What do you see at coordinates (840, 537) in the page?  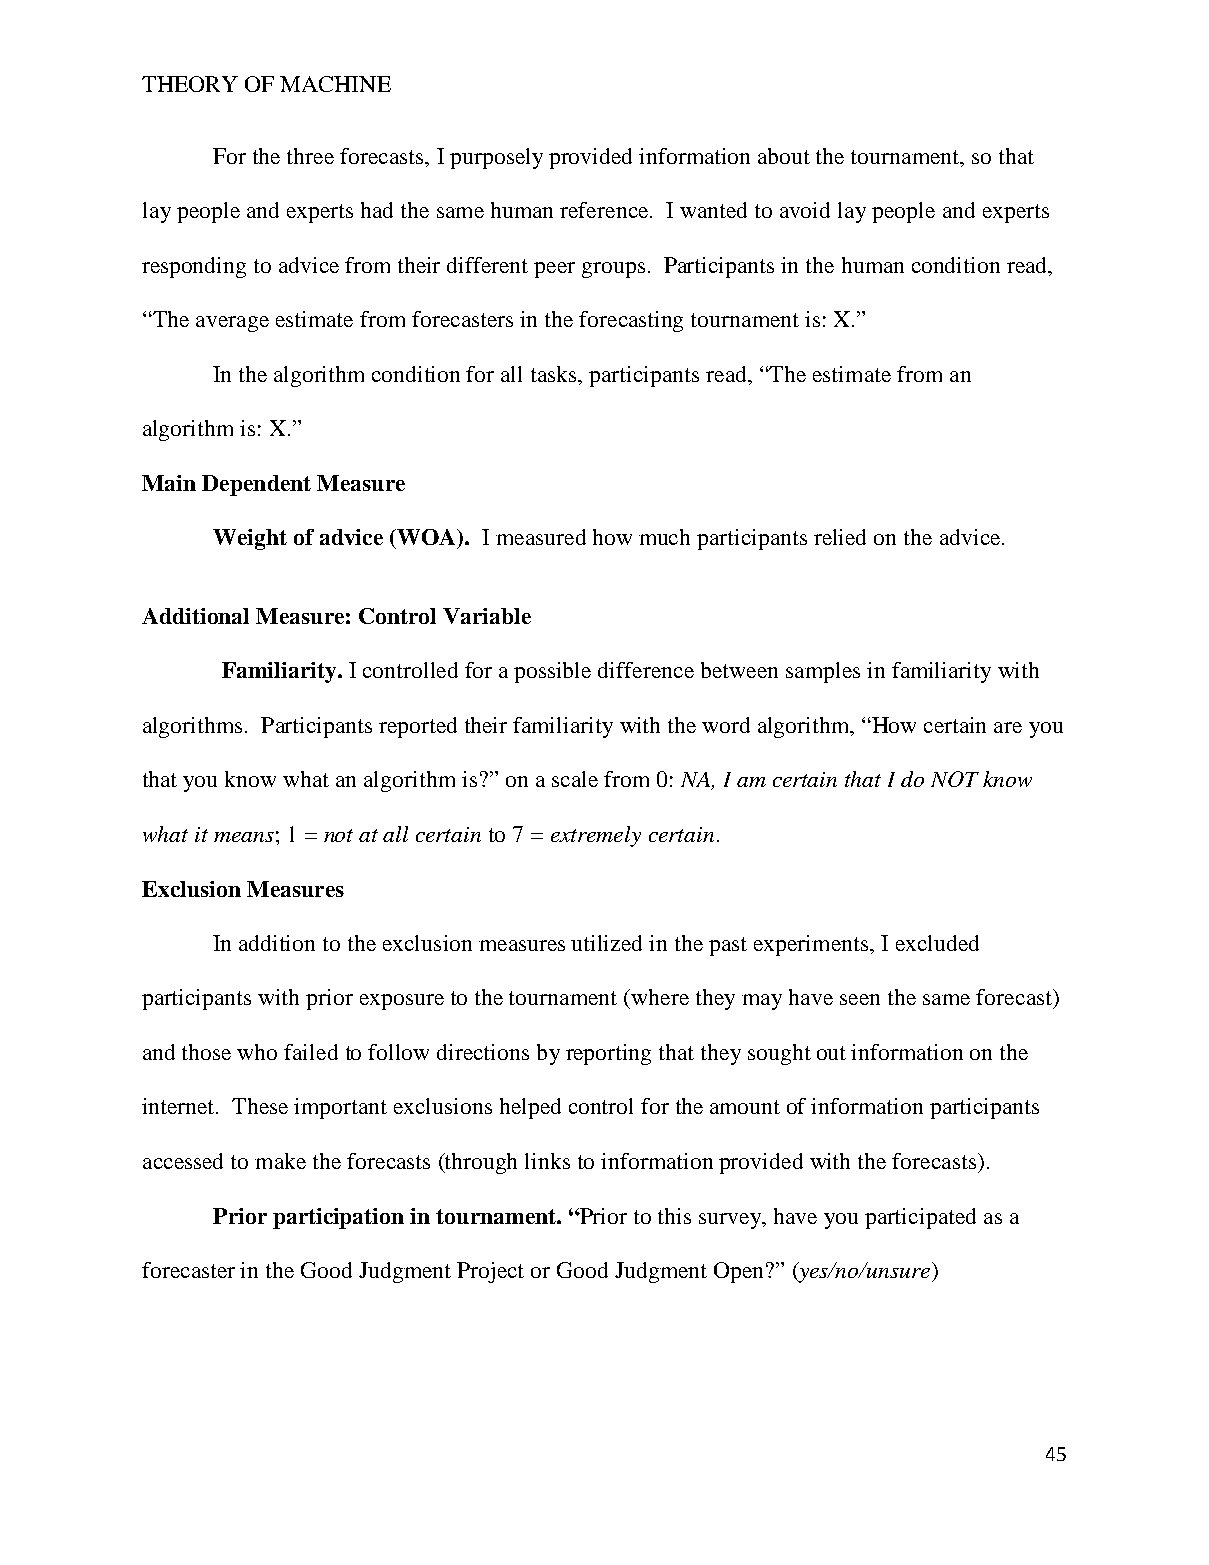 I see `relied` at bounding box center [840, 537].
